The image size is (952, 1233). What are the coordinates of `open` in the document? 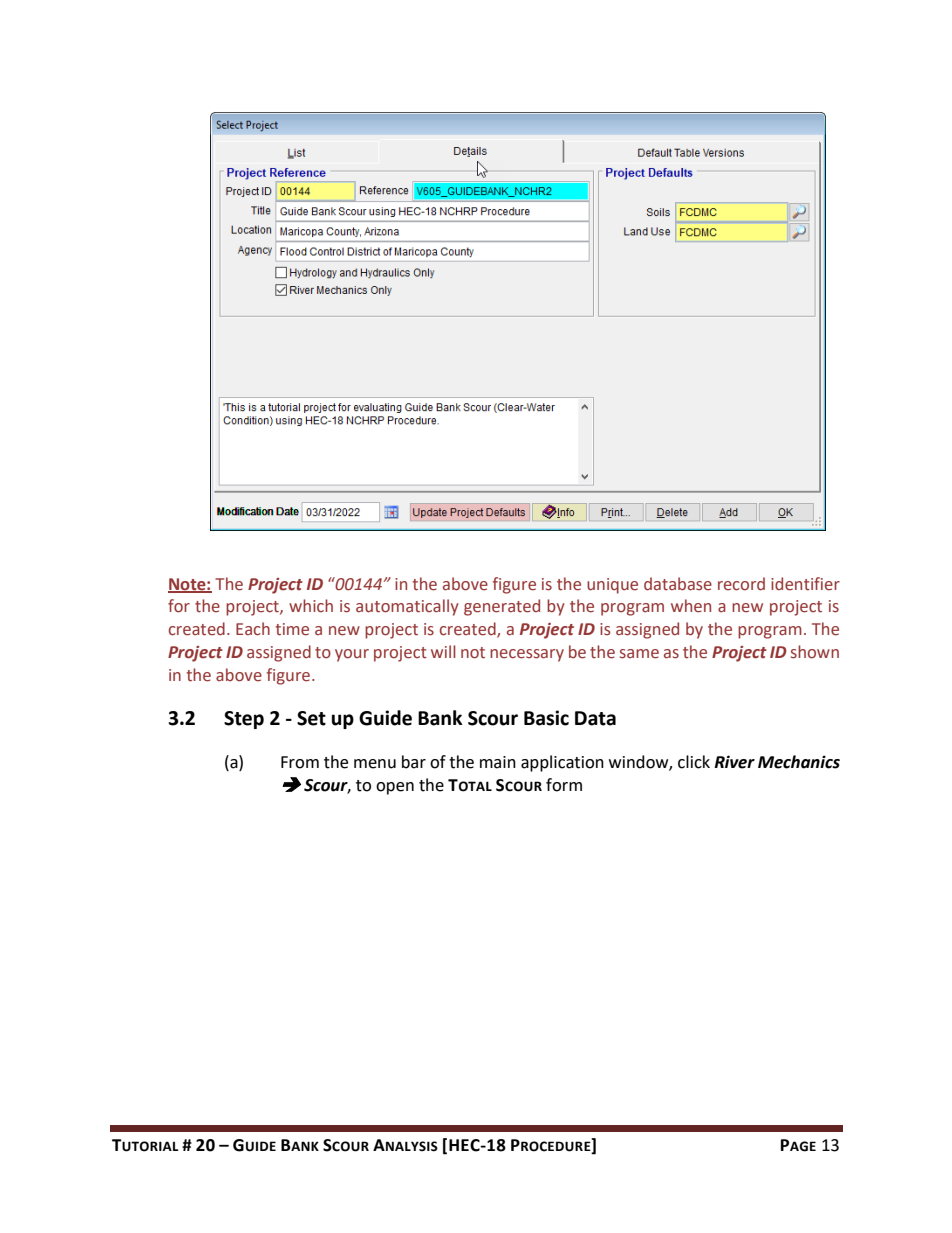 It's located at (395, 788).
